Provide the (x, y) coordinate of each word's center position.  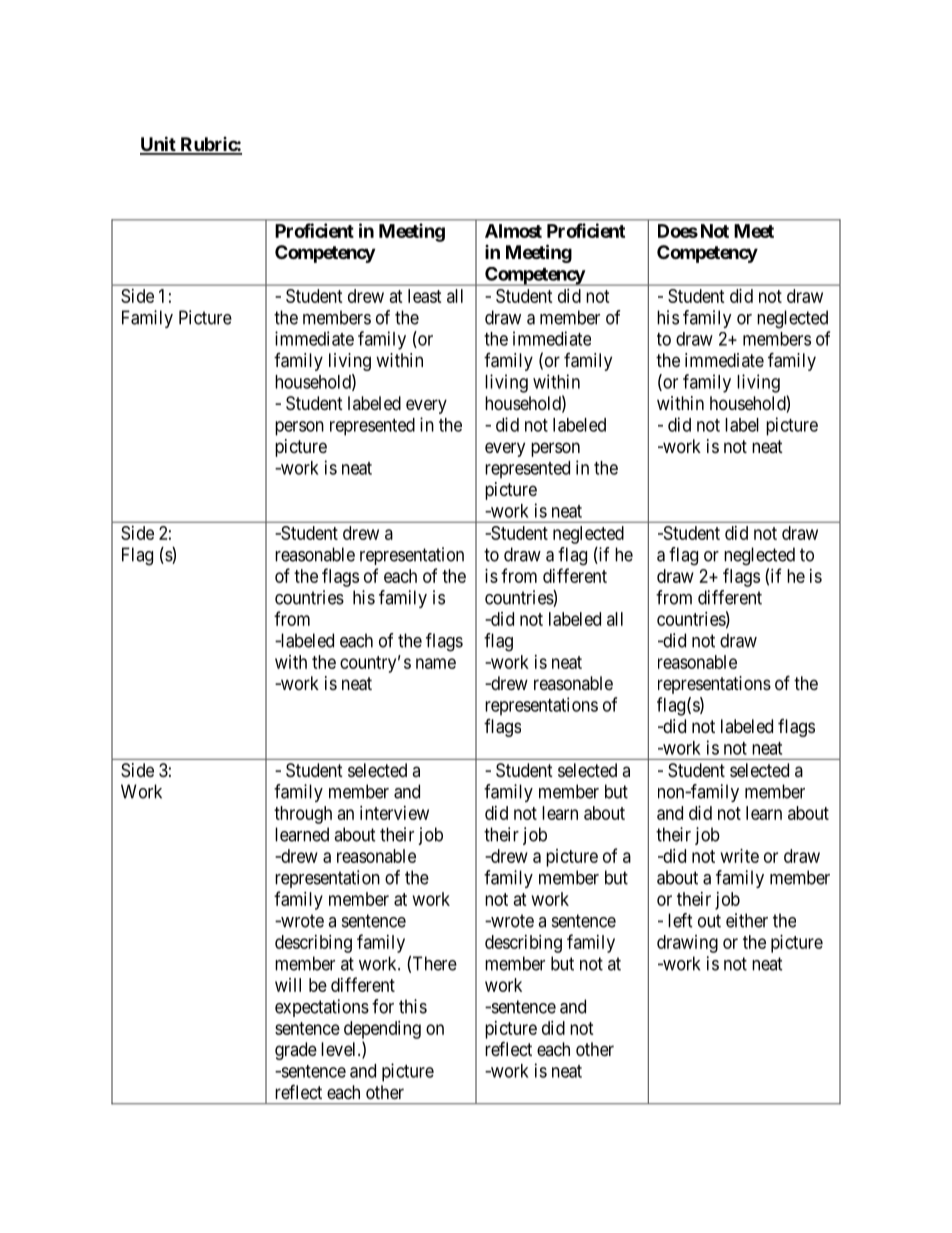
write (740, 856)
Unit (159, 145)
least (425, 296)
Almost (513, 231)
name (436, 663)
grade (296, 1051)
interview (394, 813)
